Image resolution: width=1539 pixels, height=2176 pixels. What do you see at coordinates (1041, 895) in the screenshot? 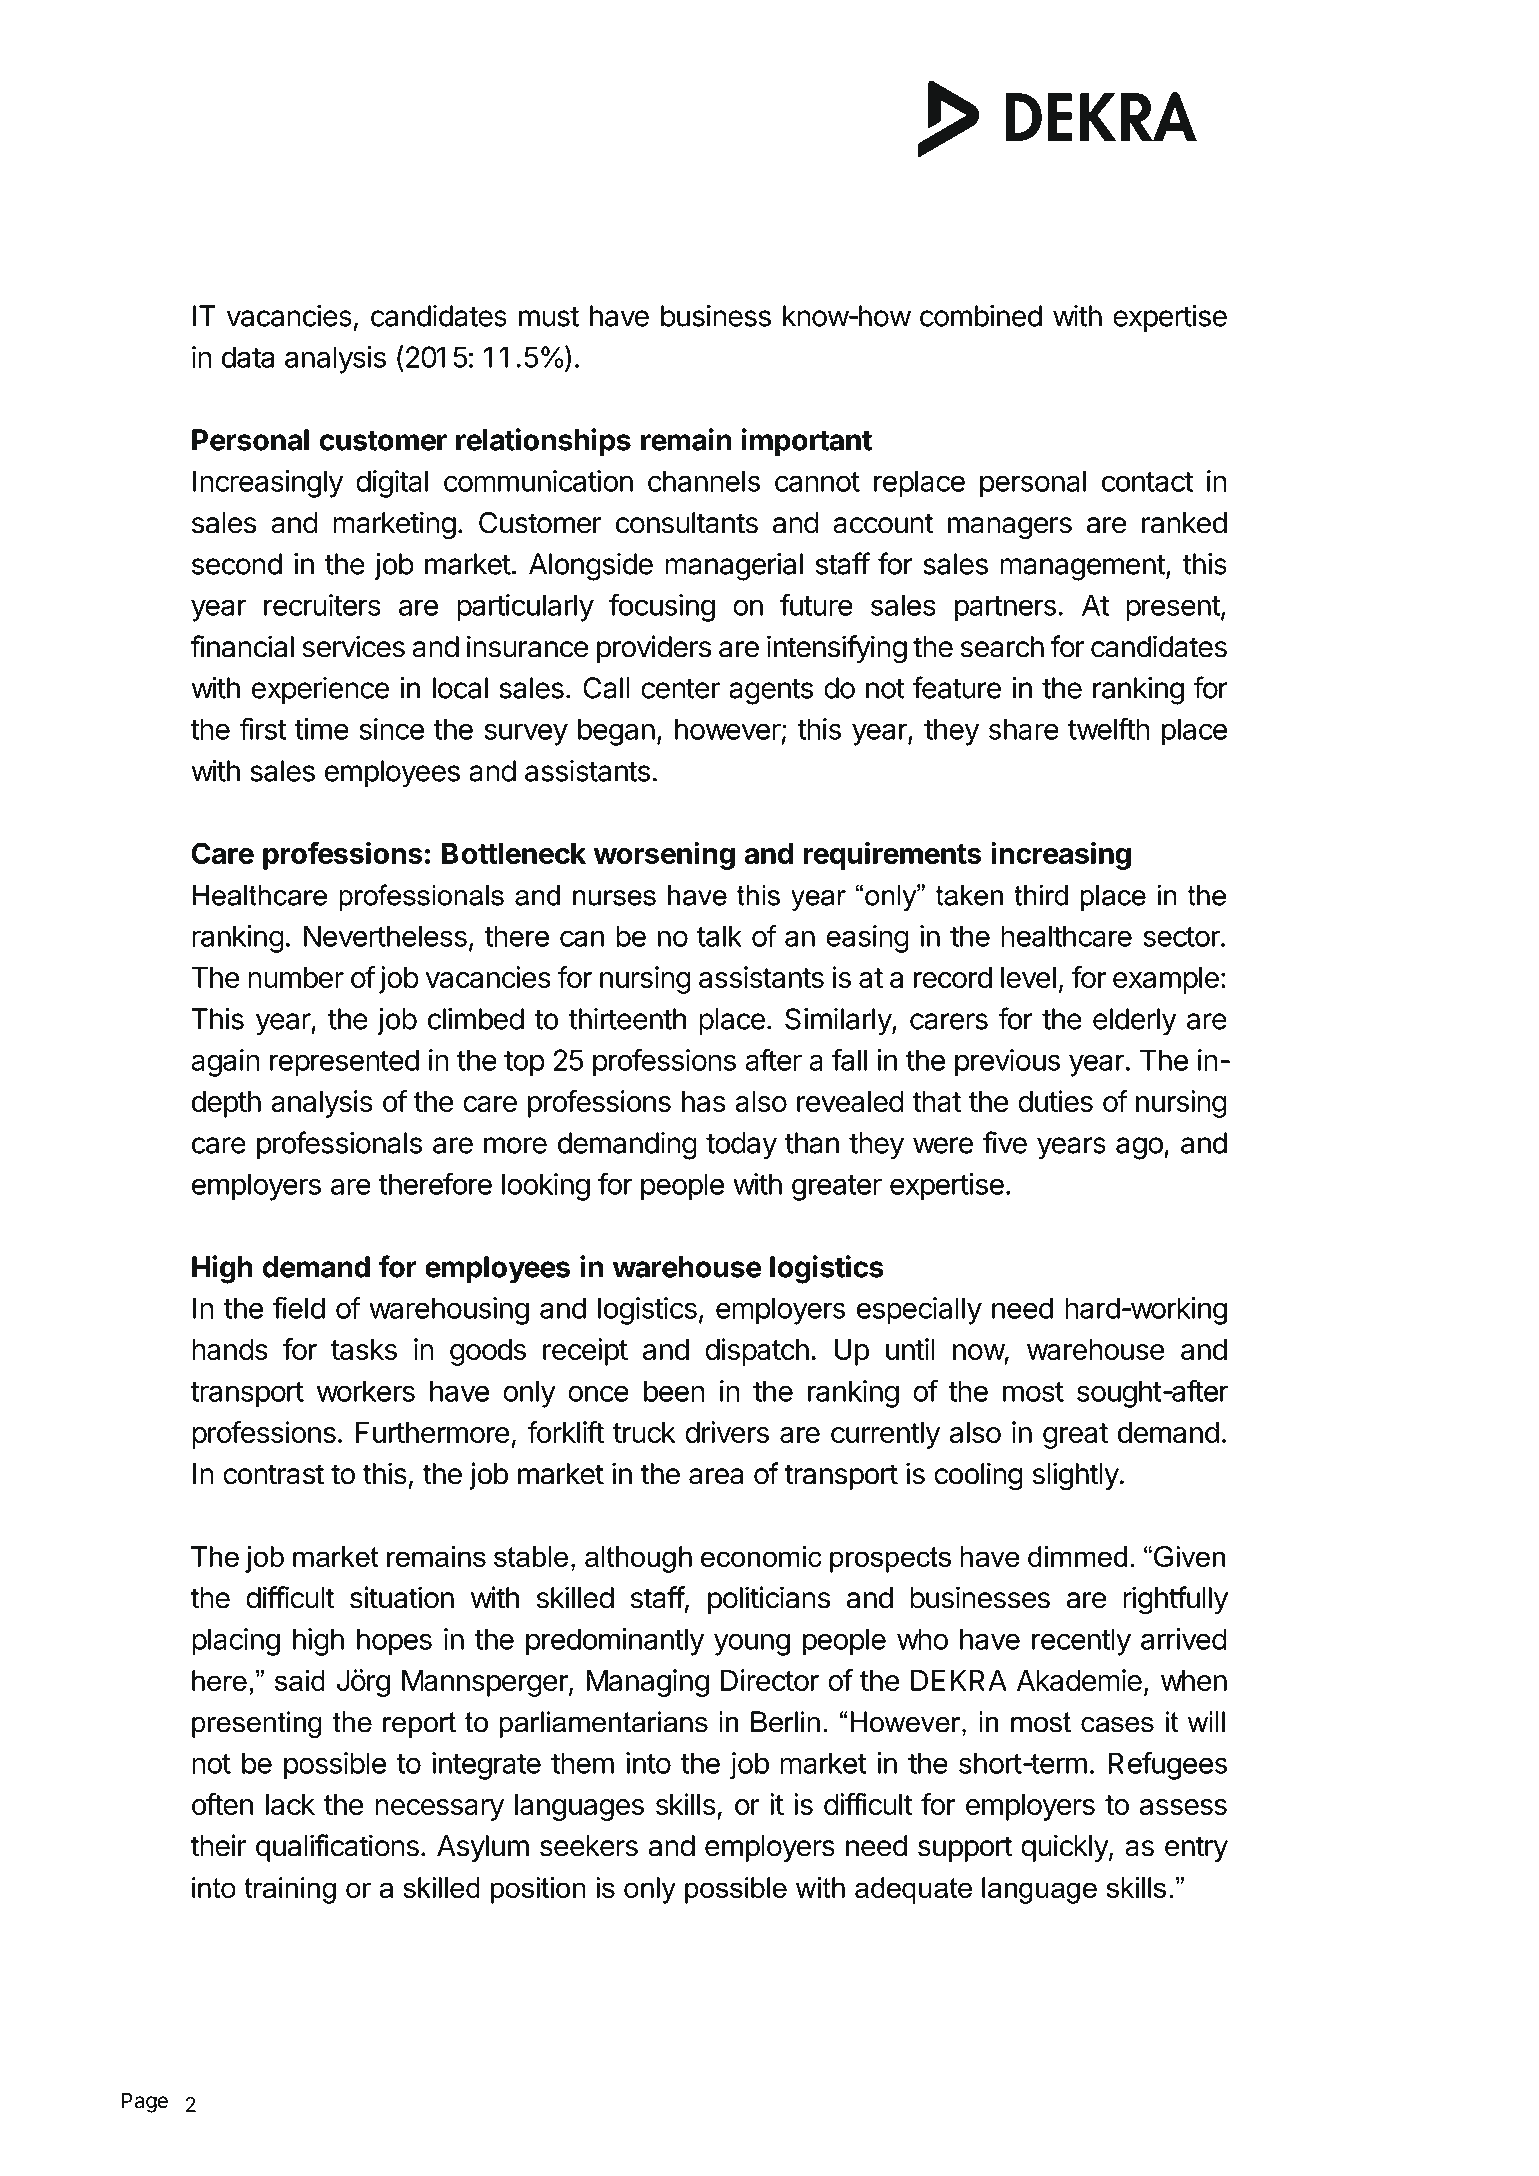
I see `third` at bounding box center [1041, 895].
